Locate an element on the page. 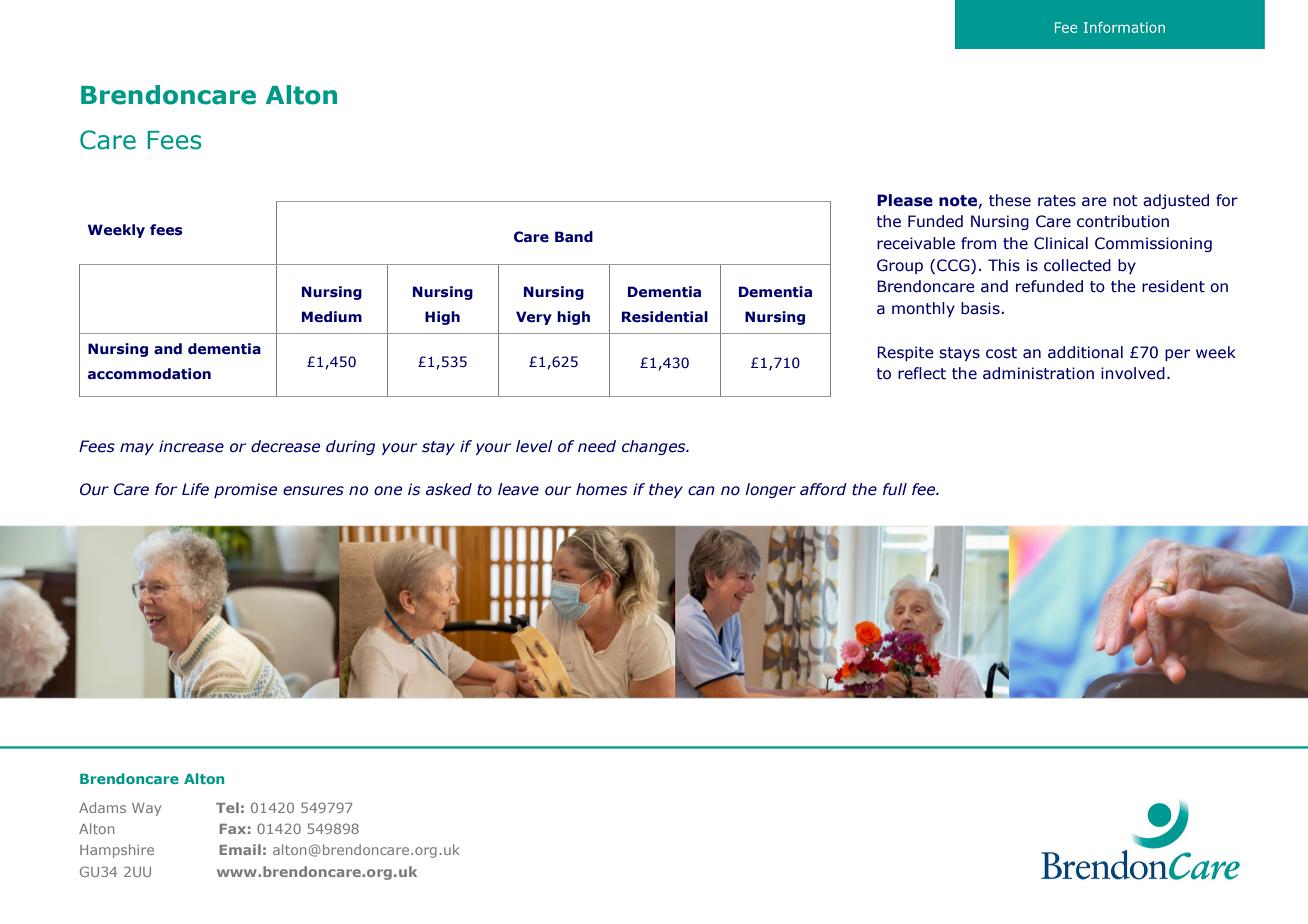 Image resolution: width=1308 pixels, height=924 pixels. Email is located at coordinates (240, 849).
